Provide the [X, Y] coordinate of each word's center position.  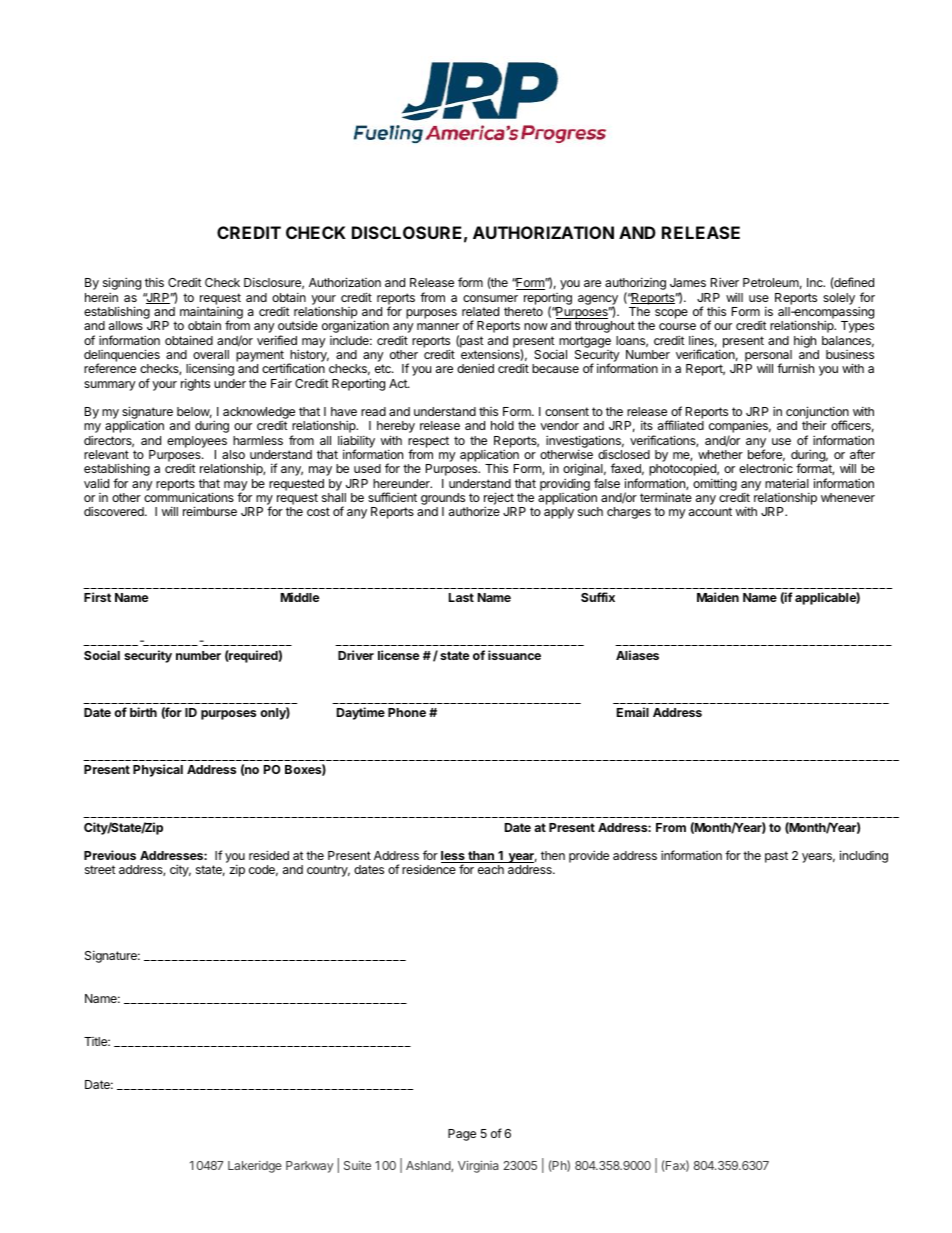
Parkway [309, 1167]
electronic [766, 468]
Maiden [718, 597]
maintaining [211, 314]
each [491, 869]
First [97, 597]
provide [589, 856]
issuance [514, 655]
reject [500, 500]
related [480, 311]
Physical [158, 770]
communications [189, 497]
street [100, 869]
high [805, 342]
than [481, 857]
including [864, 856]
